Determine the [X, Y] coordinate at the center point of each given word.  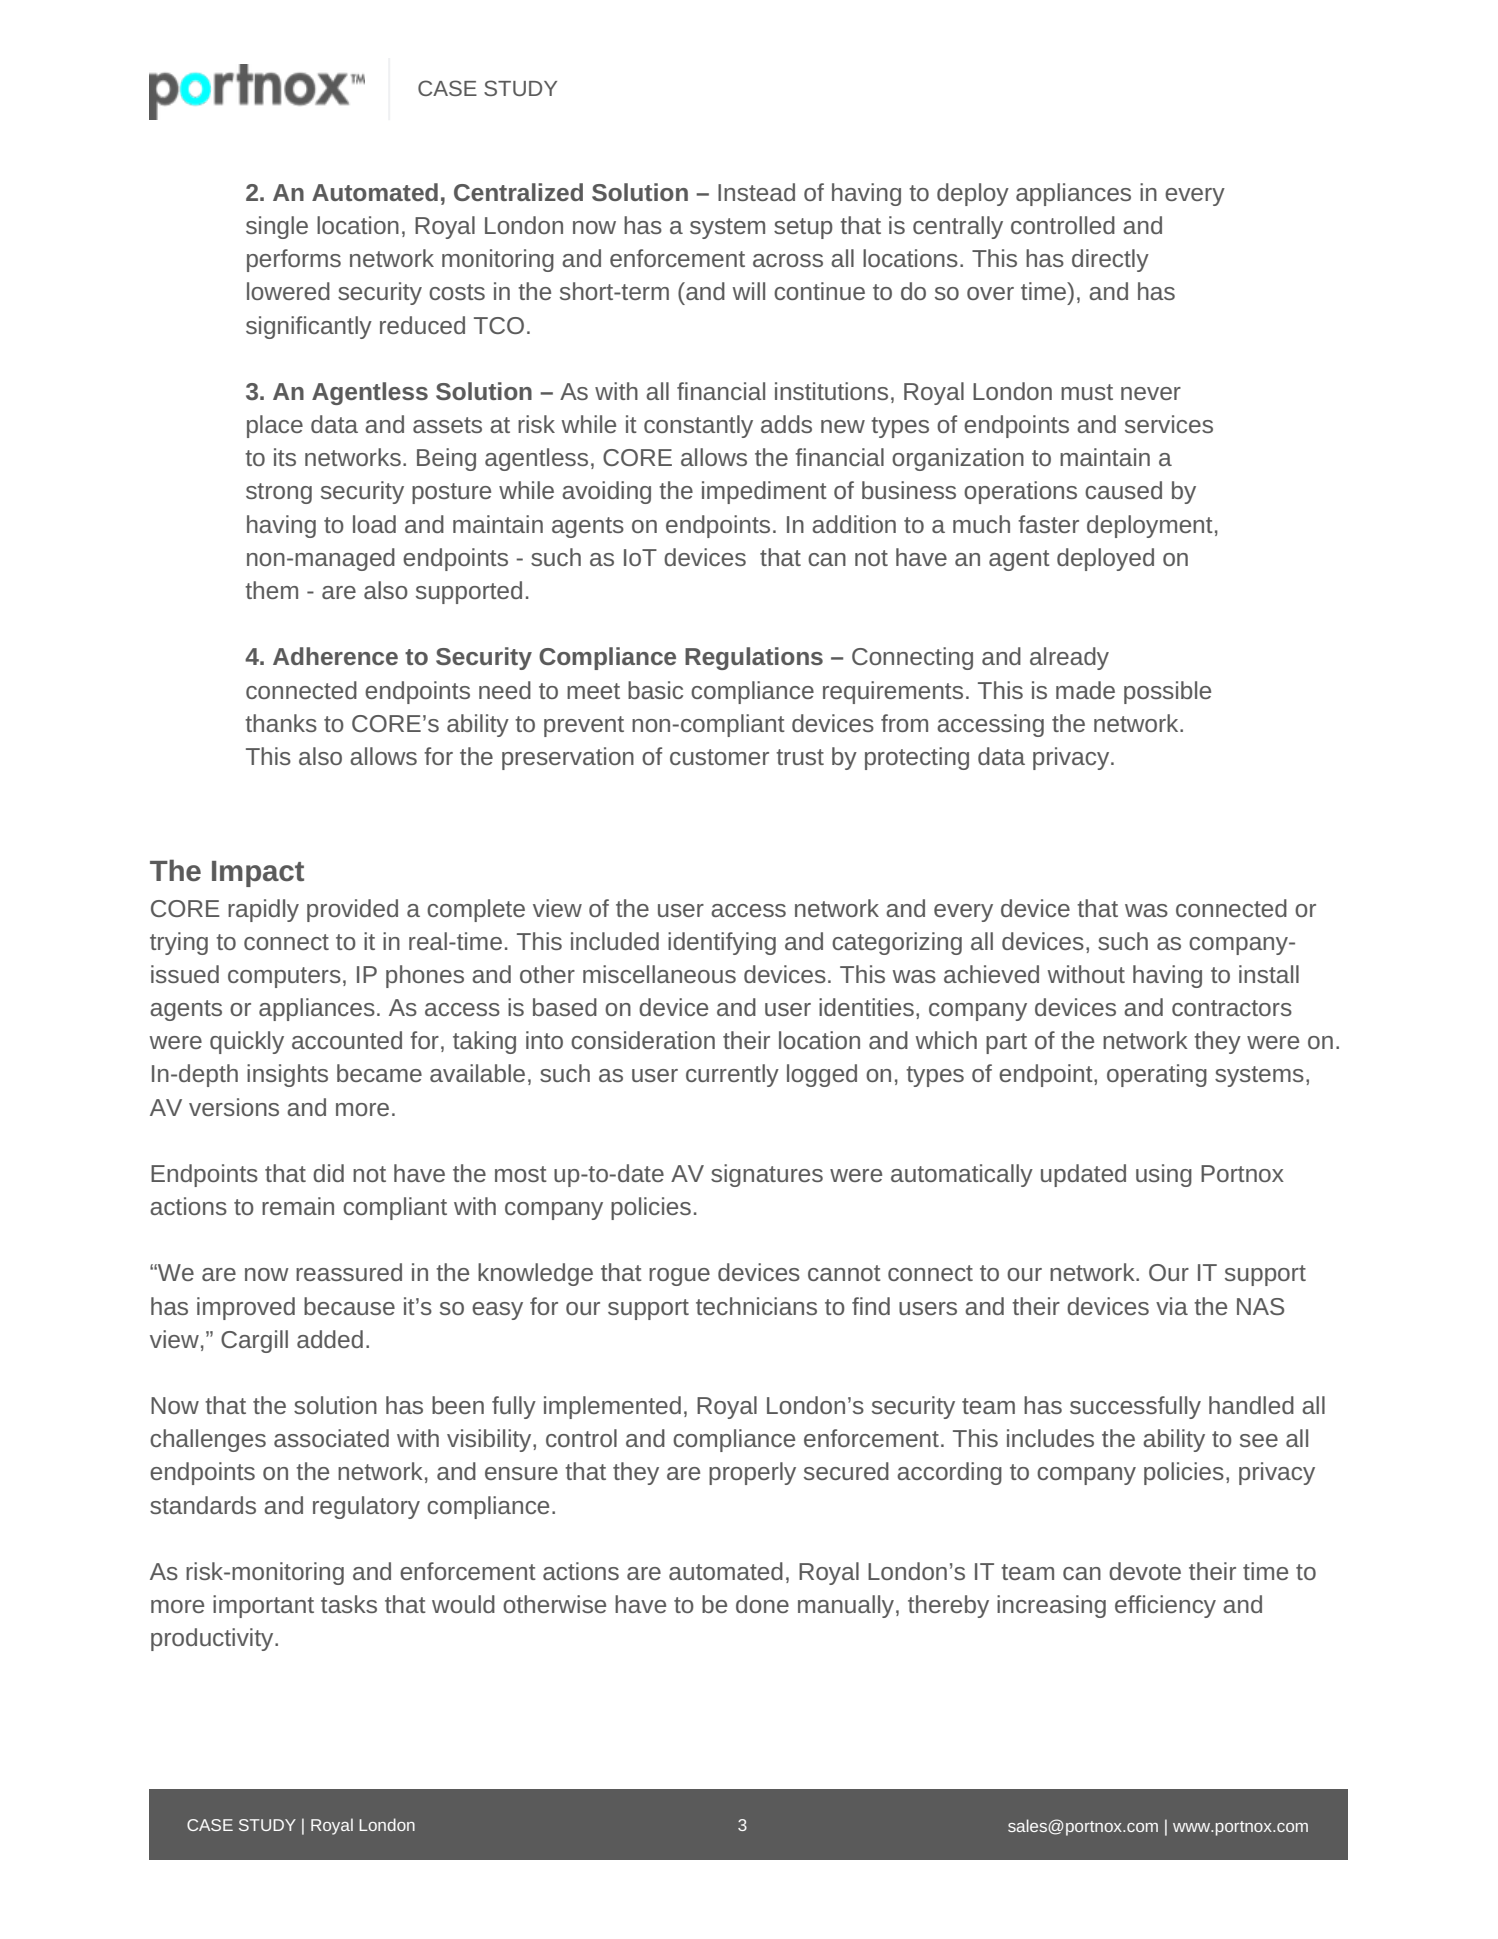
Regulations [754, 658]
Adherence [335, 656]
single [277, 227]
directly [1110, 260]
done [762, 1604]
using [1164, 1175]
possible [1167, 692]
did [328, 1173]
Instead [756, 192]
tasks [349, 1604]
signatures [767, 1175]
